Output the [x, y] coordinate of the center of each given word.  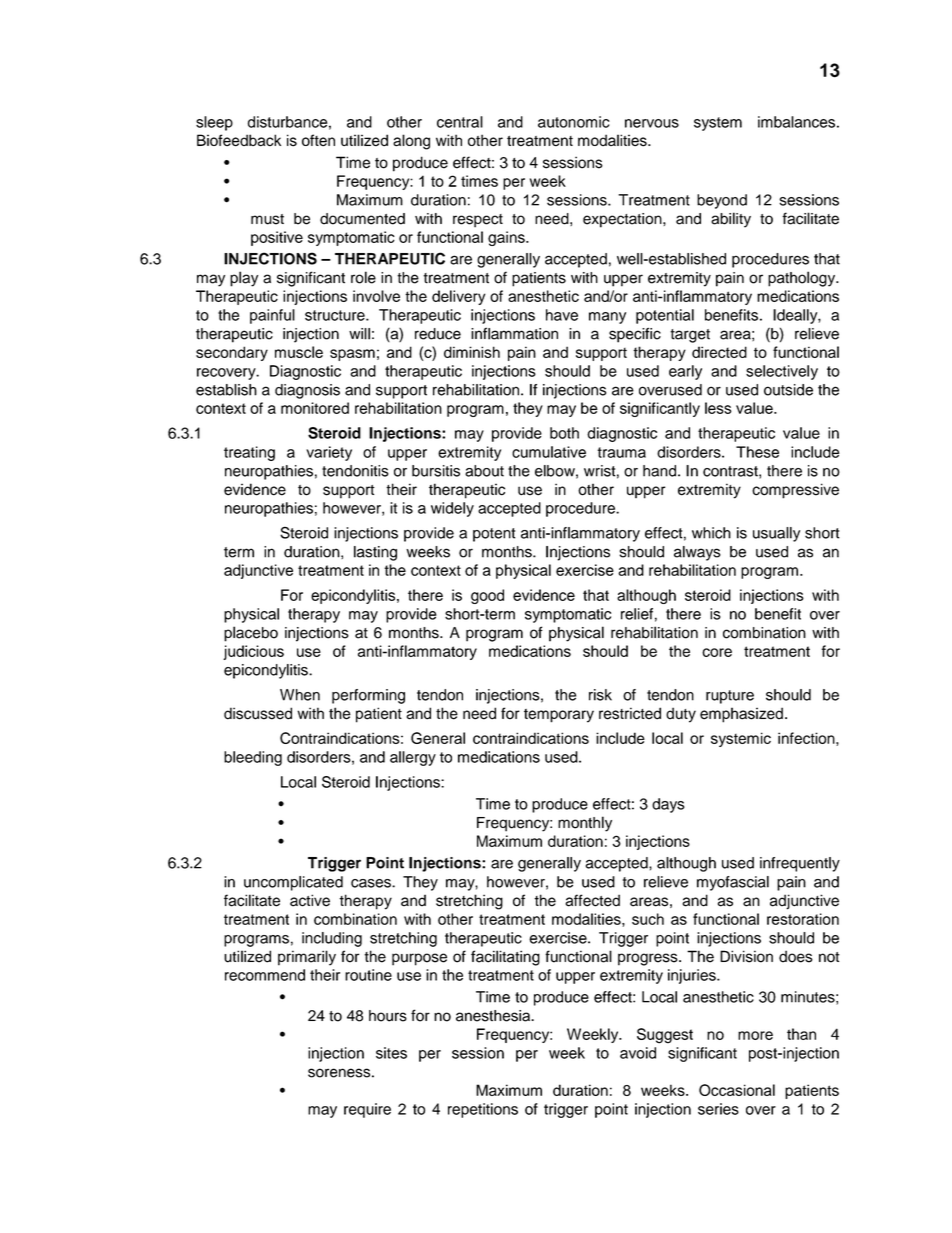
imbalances [796, 122]
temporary [559, 716]
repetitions [483, 1110]
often [318, 140]
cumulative [549, 452]
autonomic [574, 122]
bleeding [253, 758]
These [757, 452]
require [367, 1110]
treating [249, 453]
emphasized [741, 715]
